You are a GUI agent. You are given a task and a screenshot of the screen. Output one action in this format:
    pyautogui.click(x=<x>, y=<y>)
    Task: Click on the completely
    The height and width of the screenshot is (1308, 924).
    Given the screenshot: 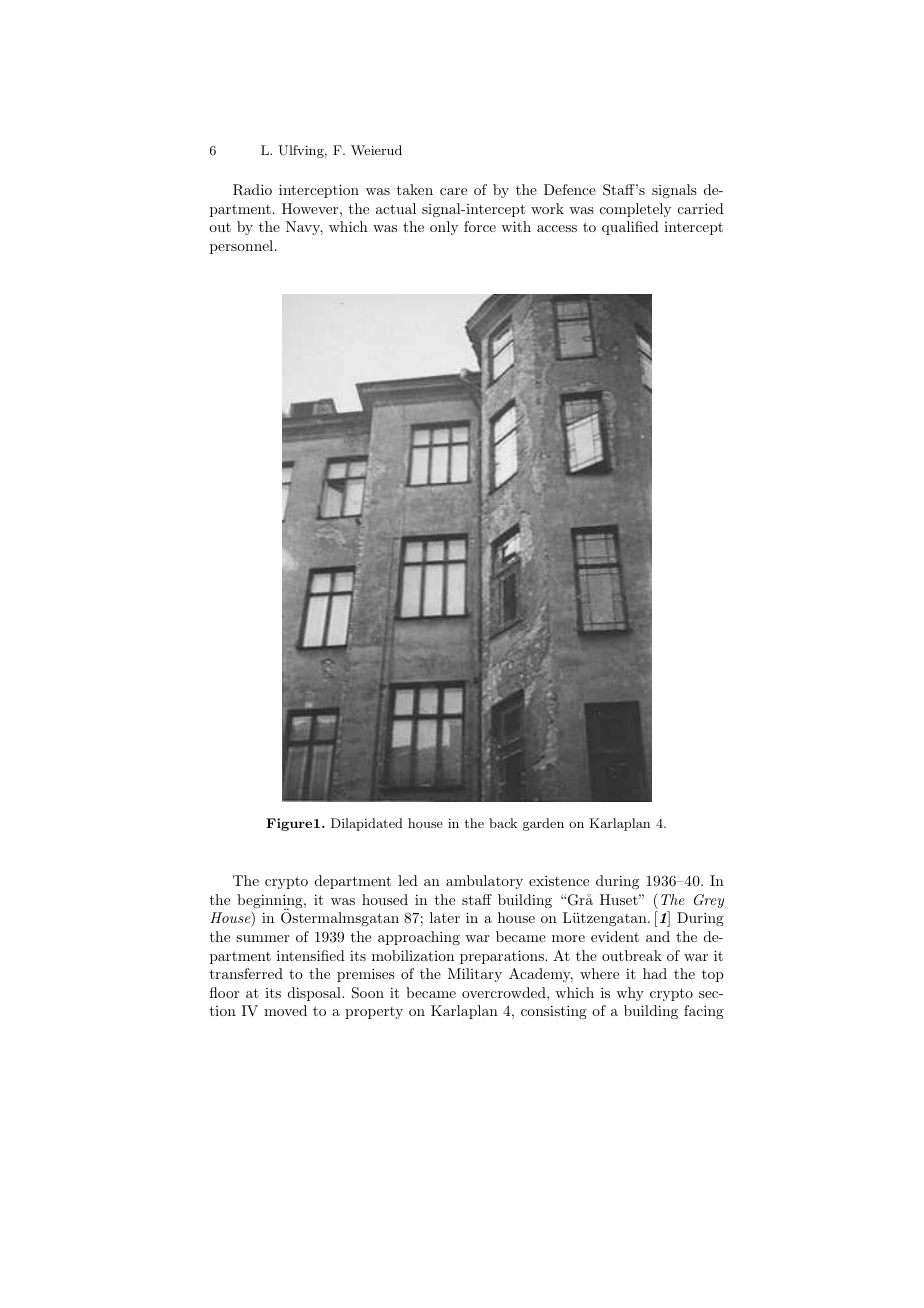 What is the action you would take?
    pyautogui.click(x=635, y=210)
